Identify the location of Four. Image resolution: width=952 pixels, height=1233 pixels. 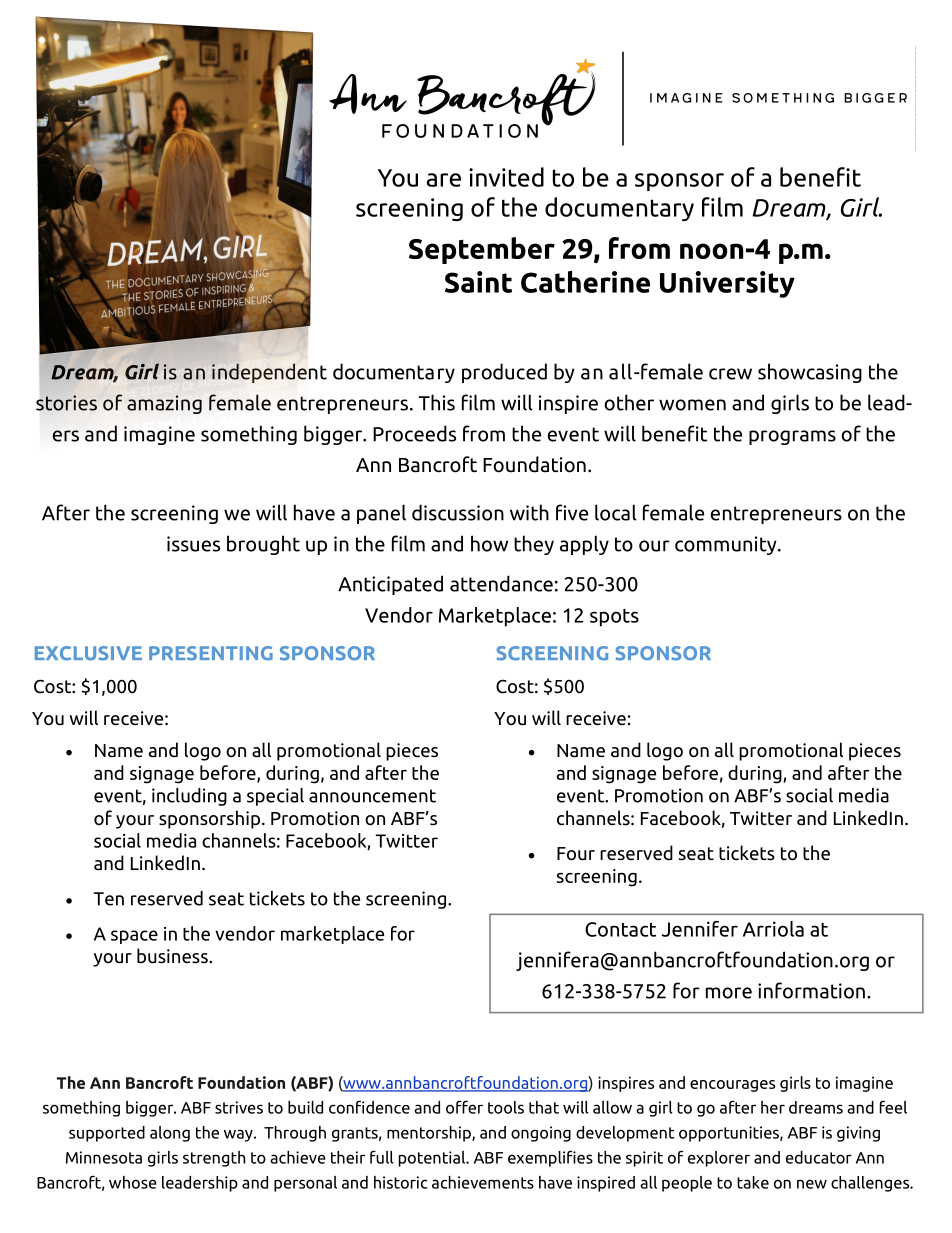
(576, 854).
